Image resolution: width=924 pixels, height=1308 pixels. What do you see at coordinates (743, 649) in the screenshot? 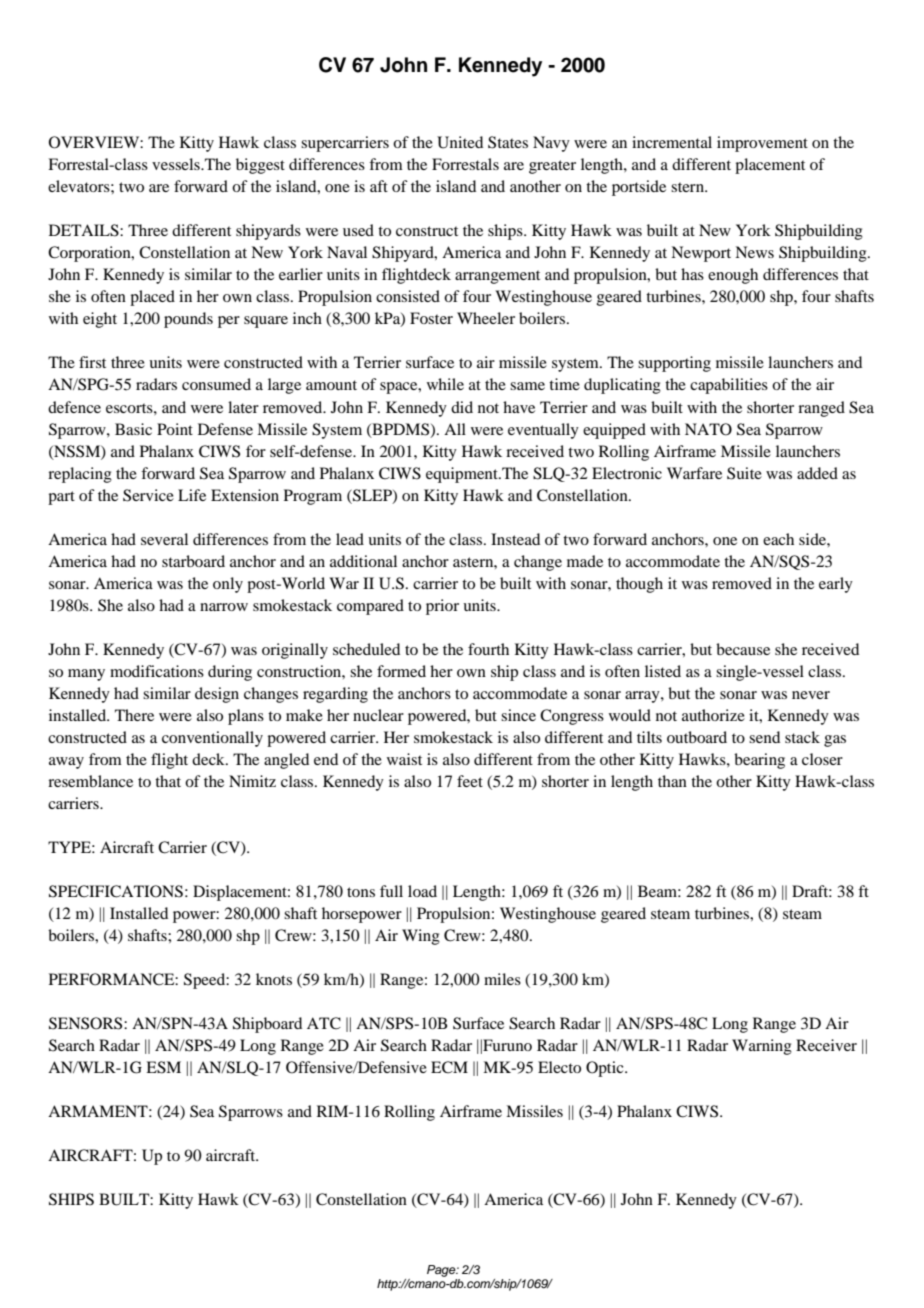
I see `because` at bounding box center [743, 649].
